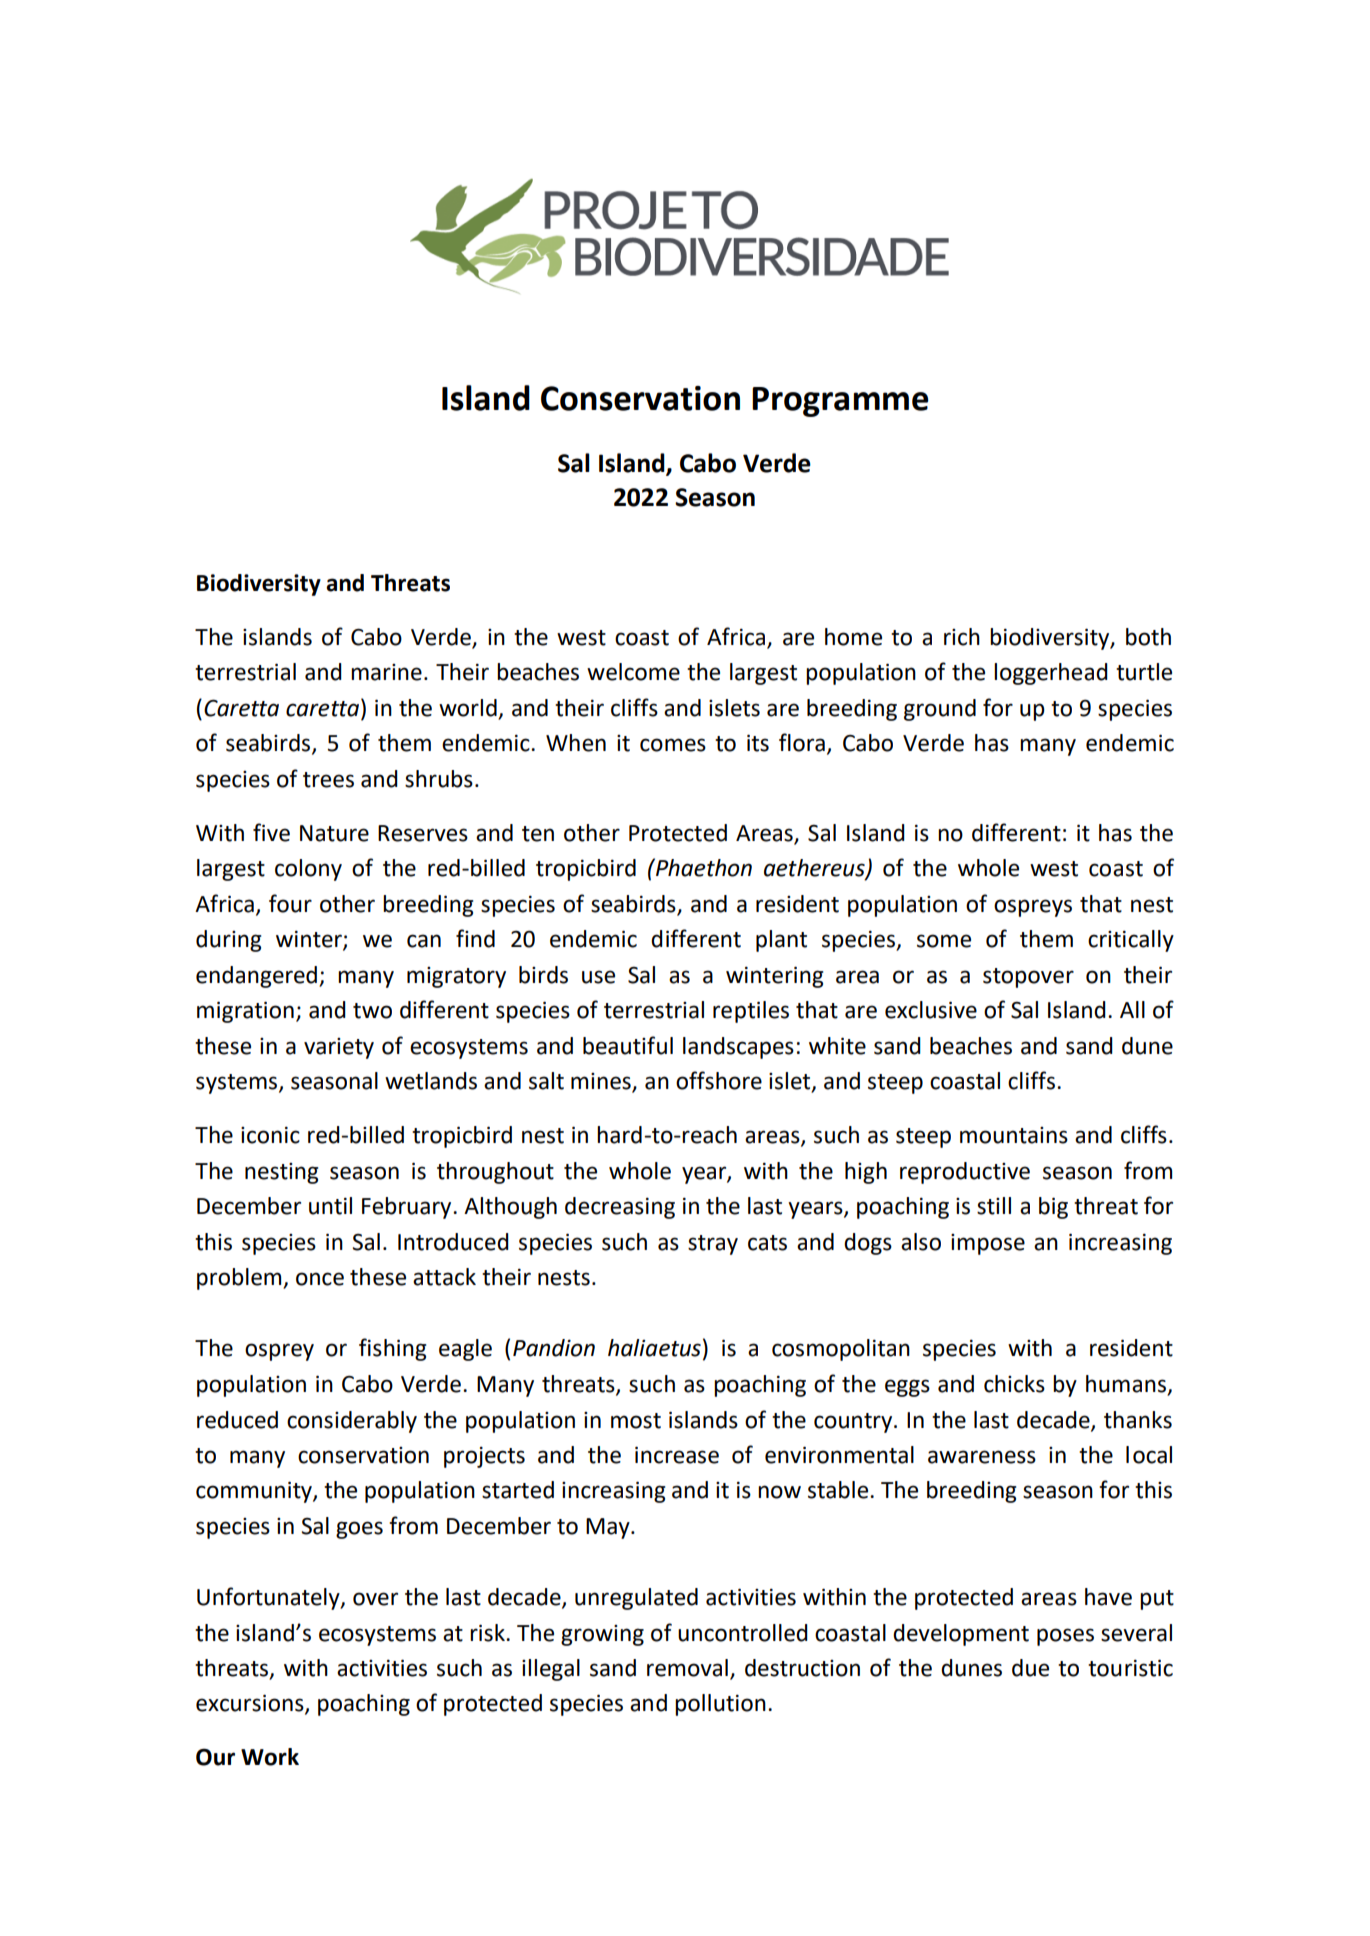  Describe the element at coordinates (988, 1244) in the document. I see `impose` at that location.
